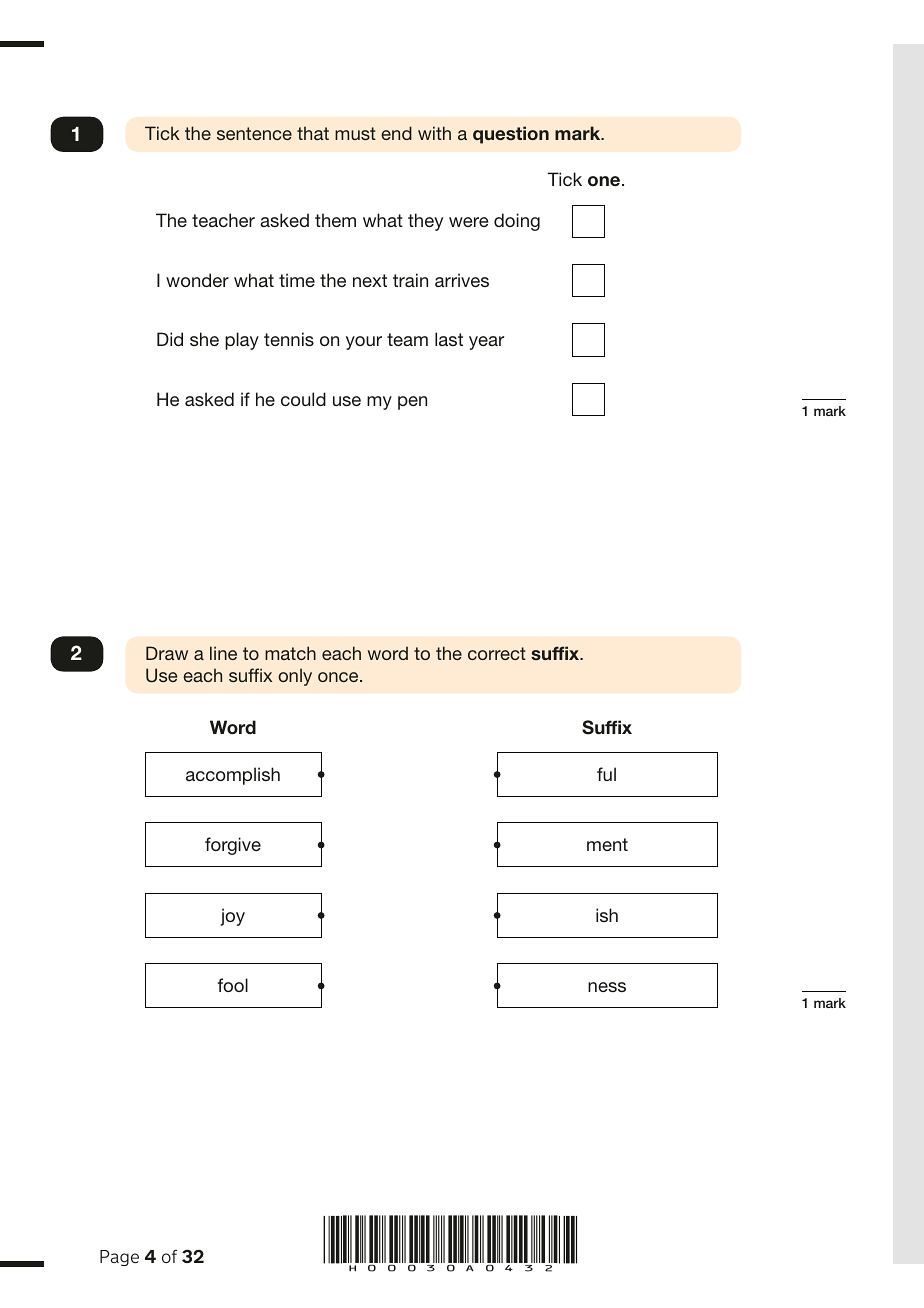 Image resolution: width=924 pixels, height=1308 pixels. What do you see at coordinates (511, 135) in the screenshot?
I see `question` at bounding box center [511, 135].
